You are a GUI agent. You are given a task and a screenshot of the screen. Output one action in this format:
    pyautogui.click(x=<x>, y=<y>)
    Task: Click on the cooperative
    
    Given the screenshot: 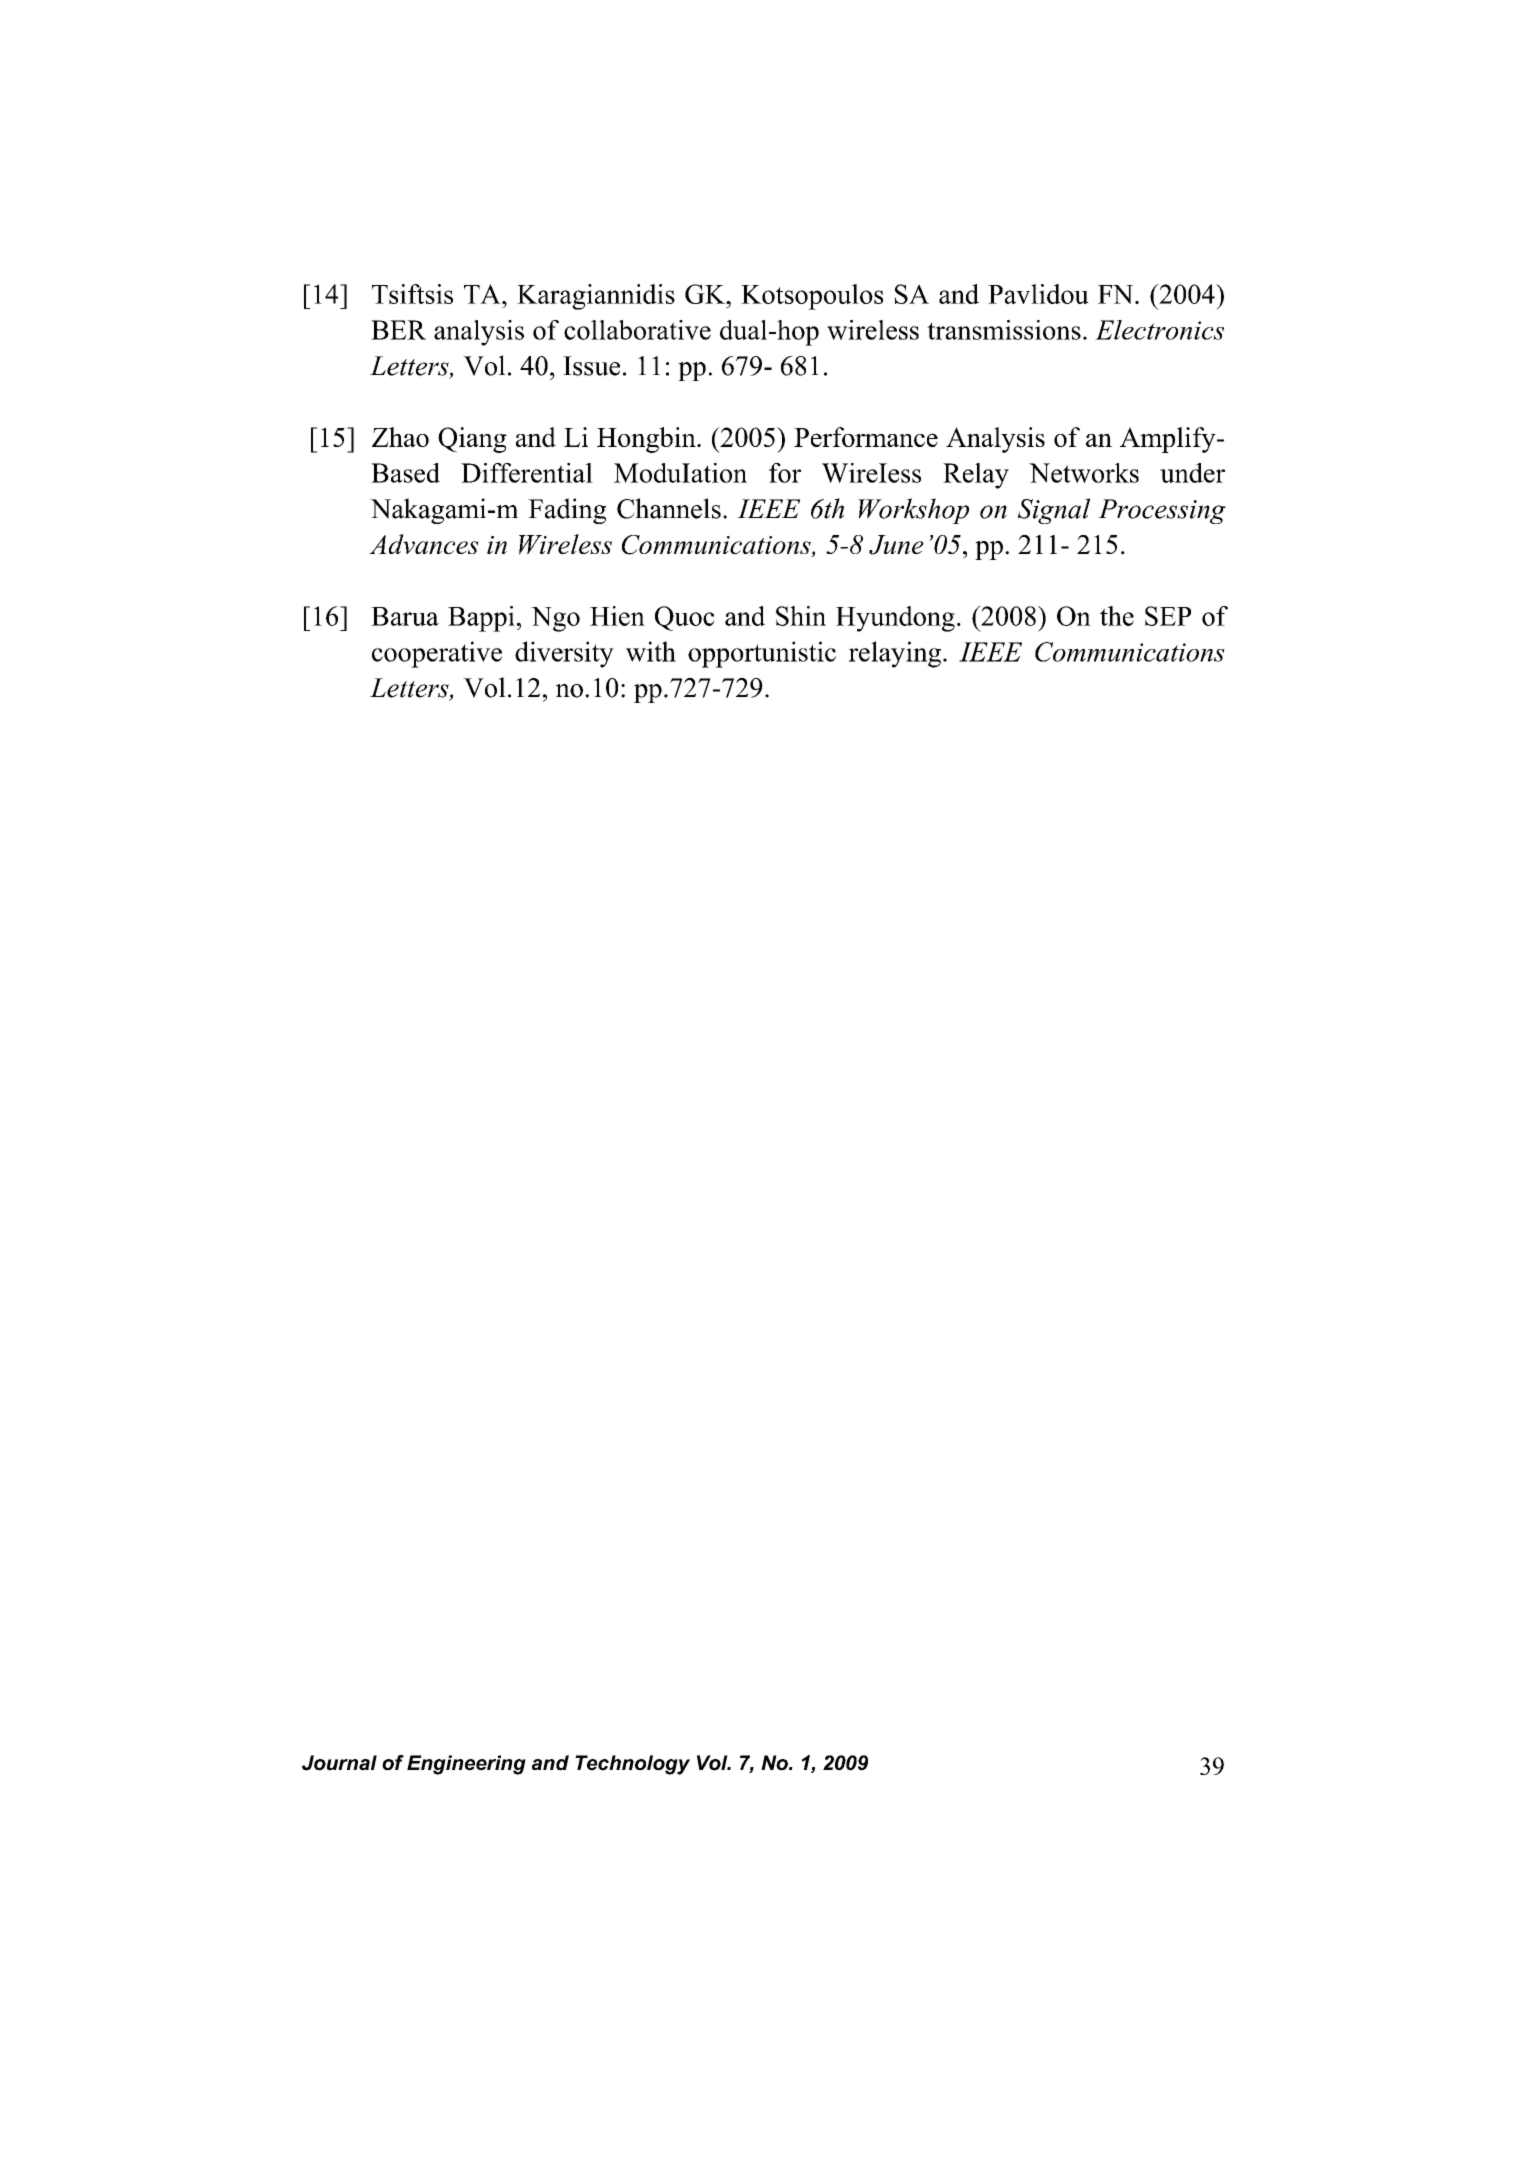 What is the action you would take?
    pyautogui.click(x=437, y=654)
